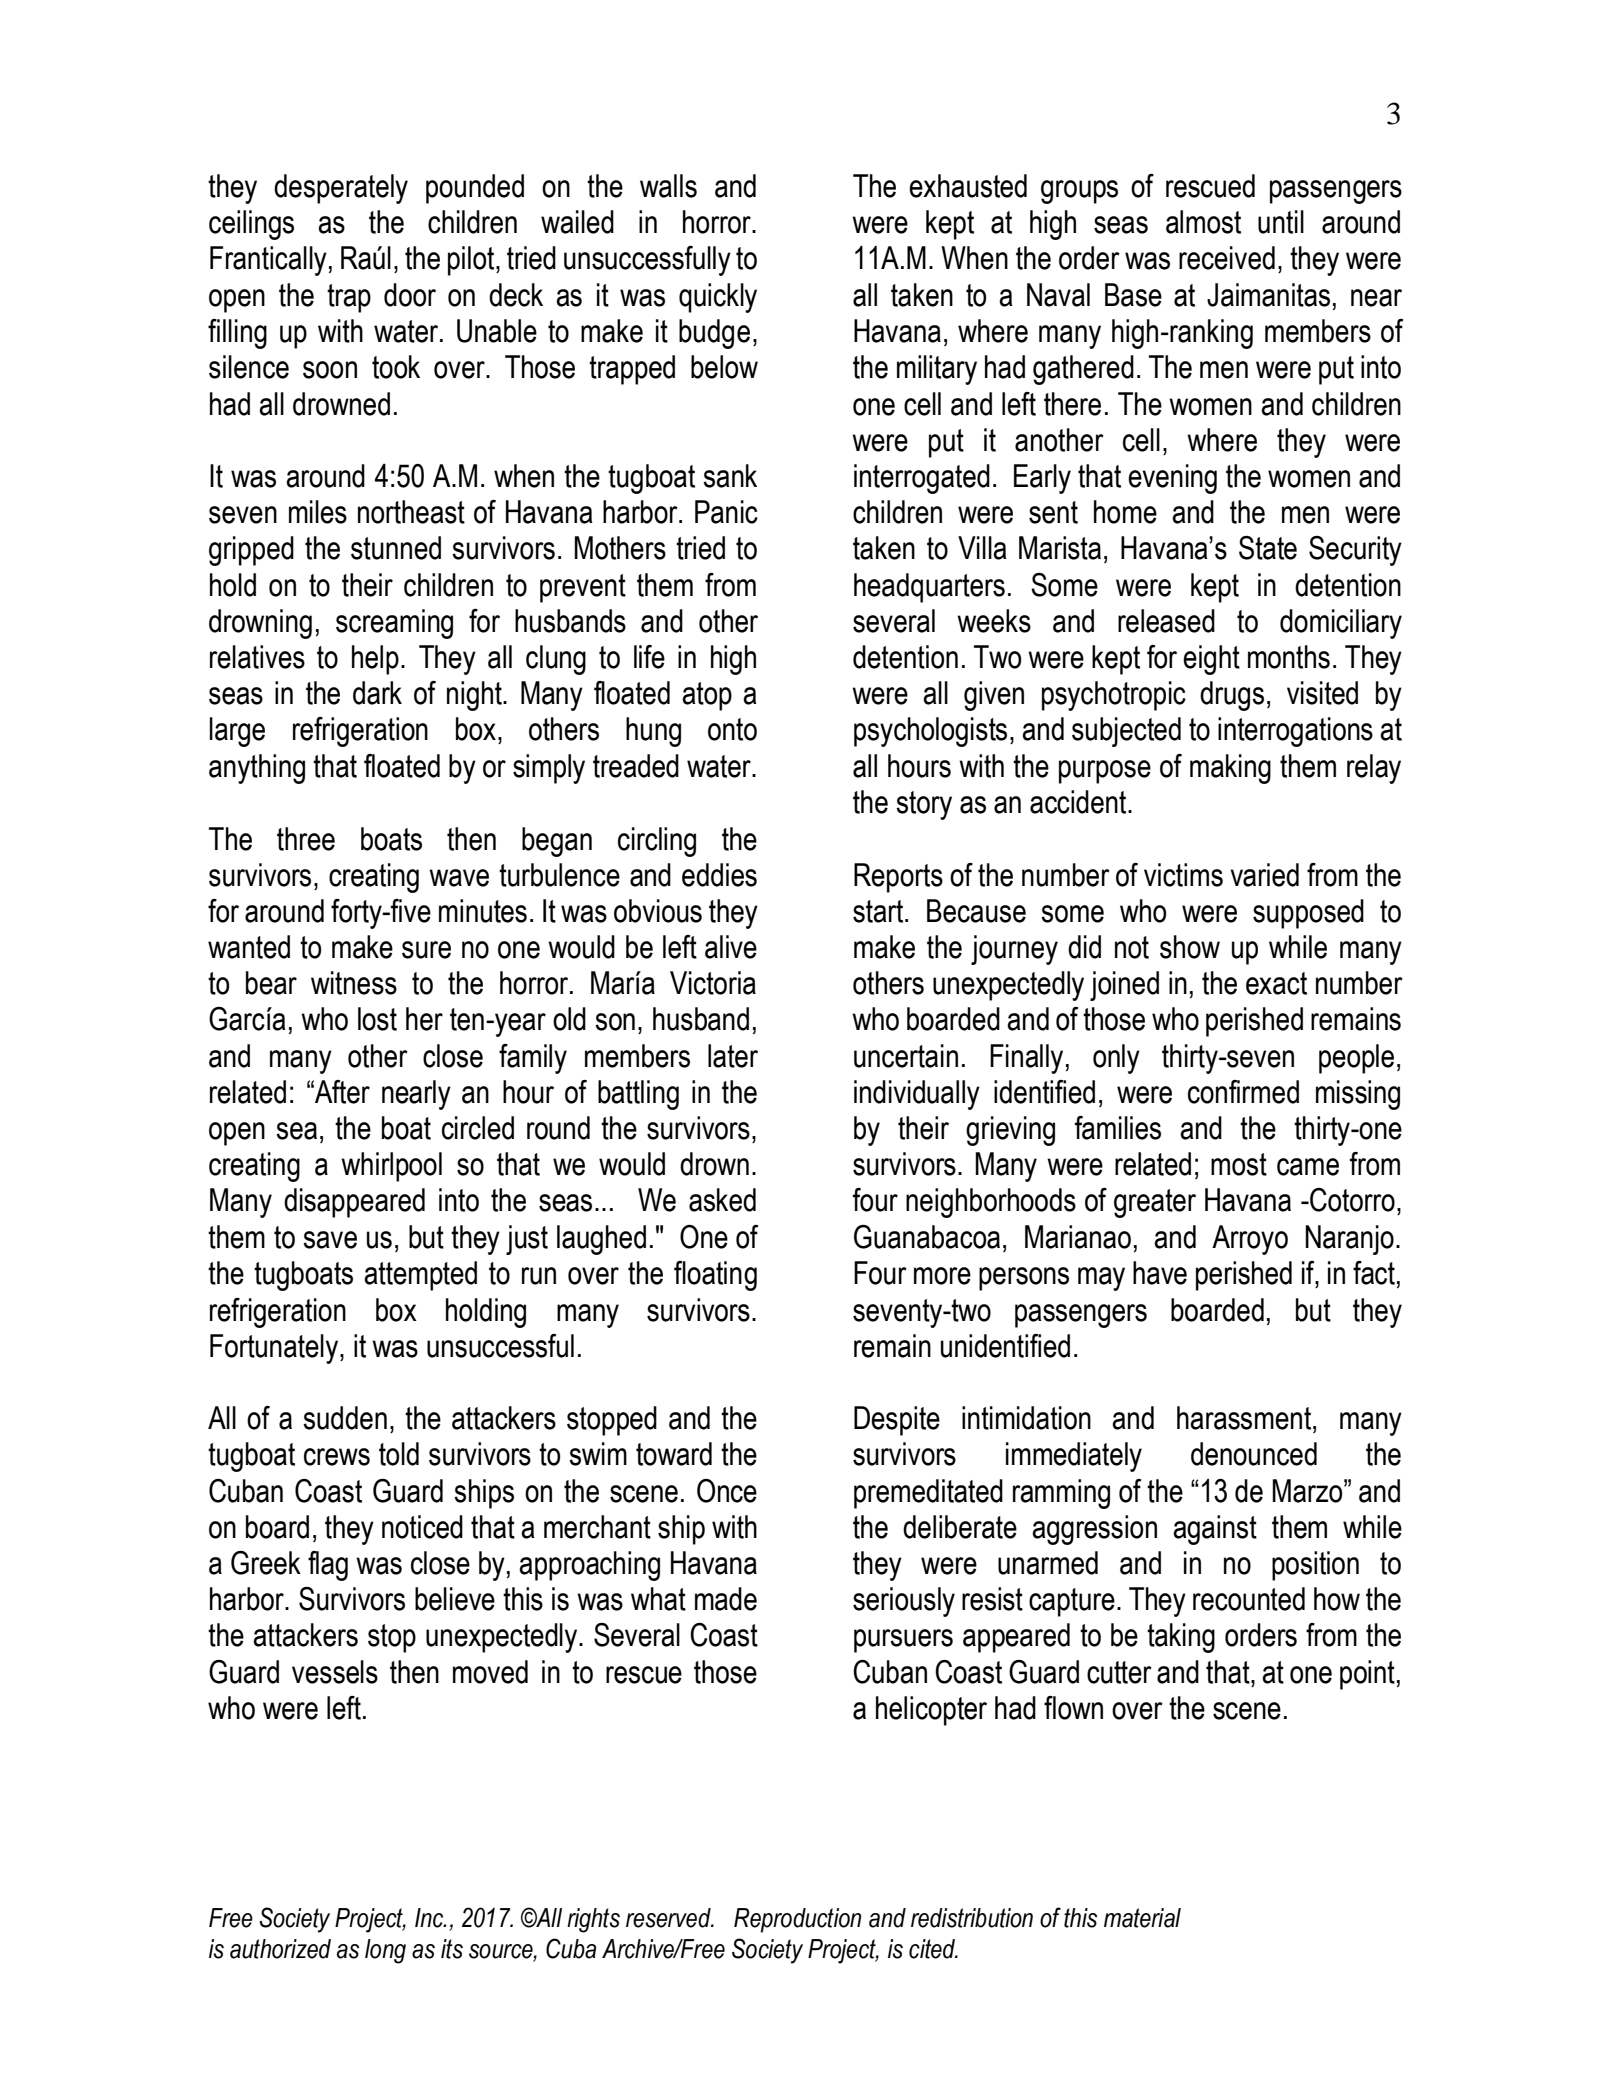 The width and height of the image is (1610, 2084). I want to click on Inc, so click(430, 1918).
